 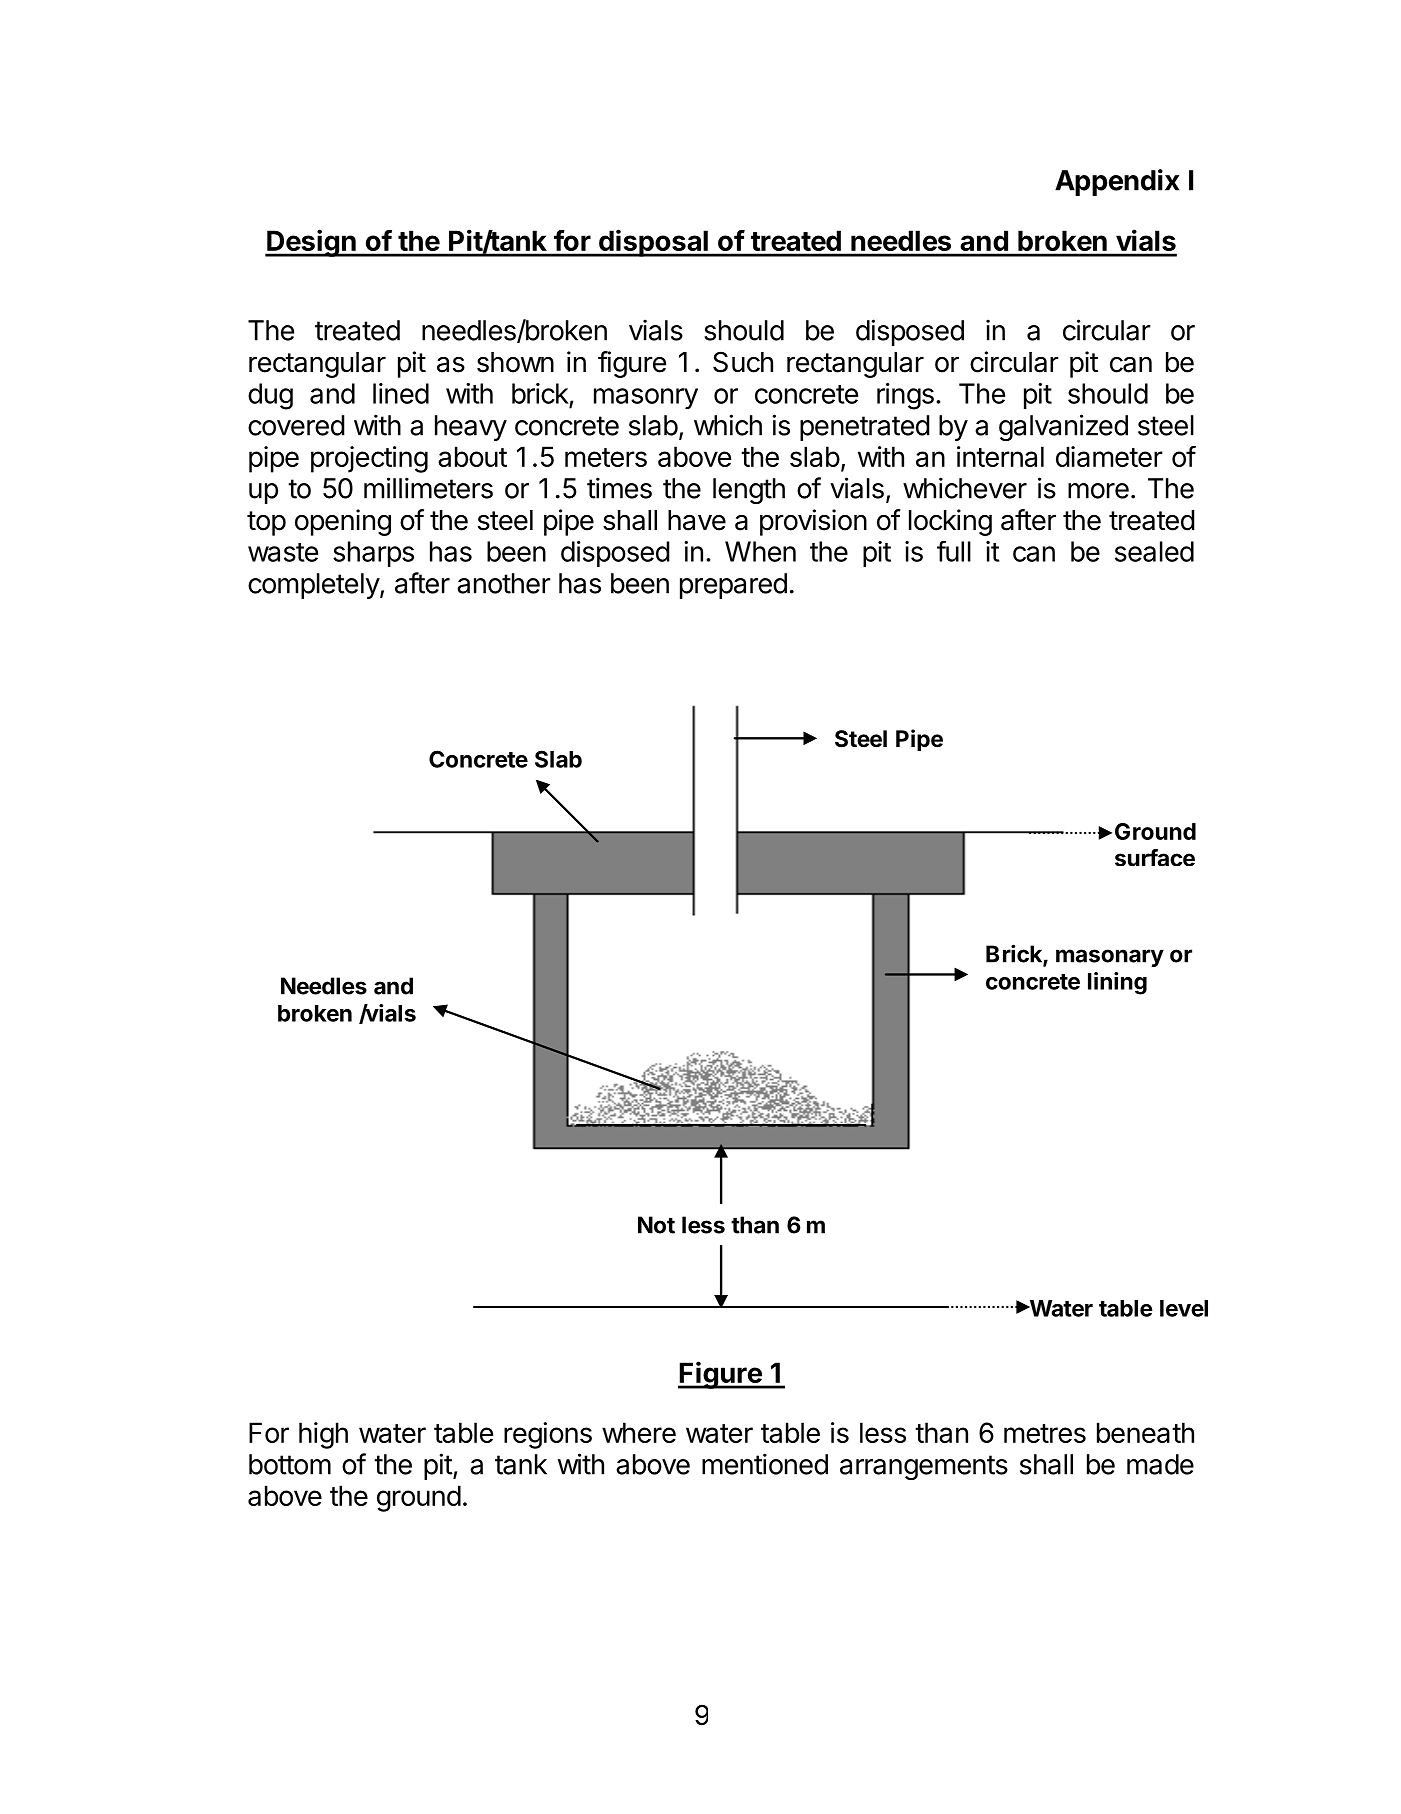 What do you see at coordinates (369, 459) in the document?
I see `projecting` at bounding box center [369, 459].
